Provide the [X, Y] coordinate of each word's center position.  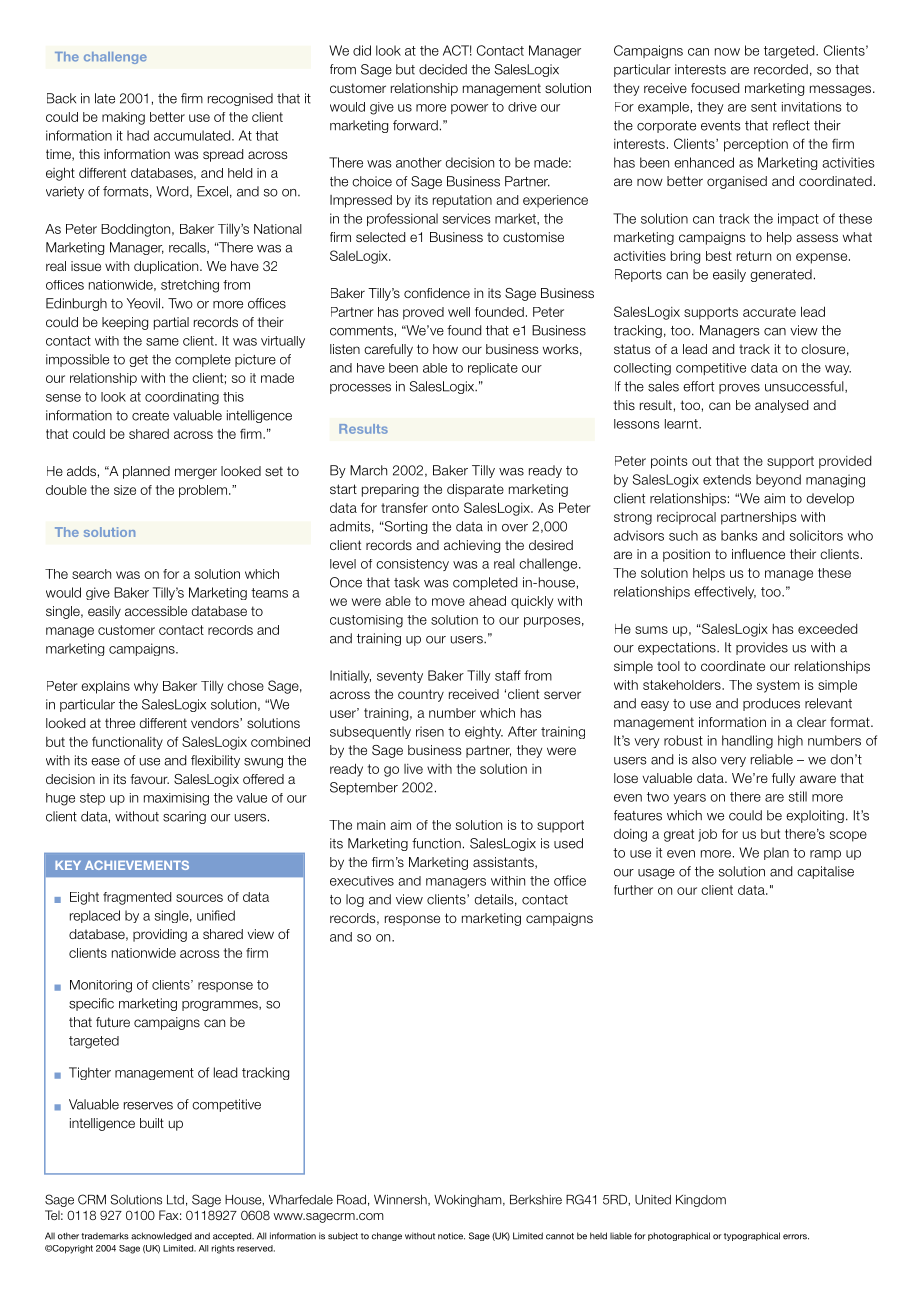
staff [508, 675]
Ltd [175, 1200]
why [146, 687]
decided [443, 69]
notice [451, 1236]
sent [764, 107]
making [123, 118]
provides [762, 648]
